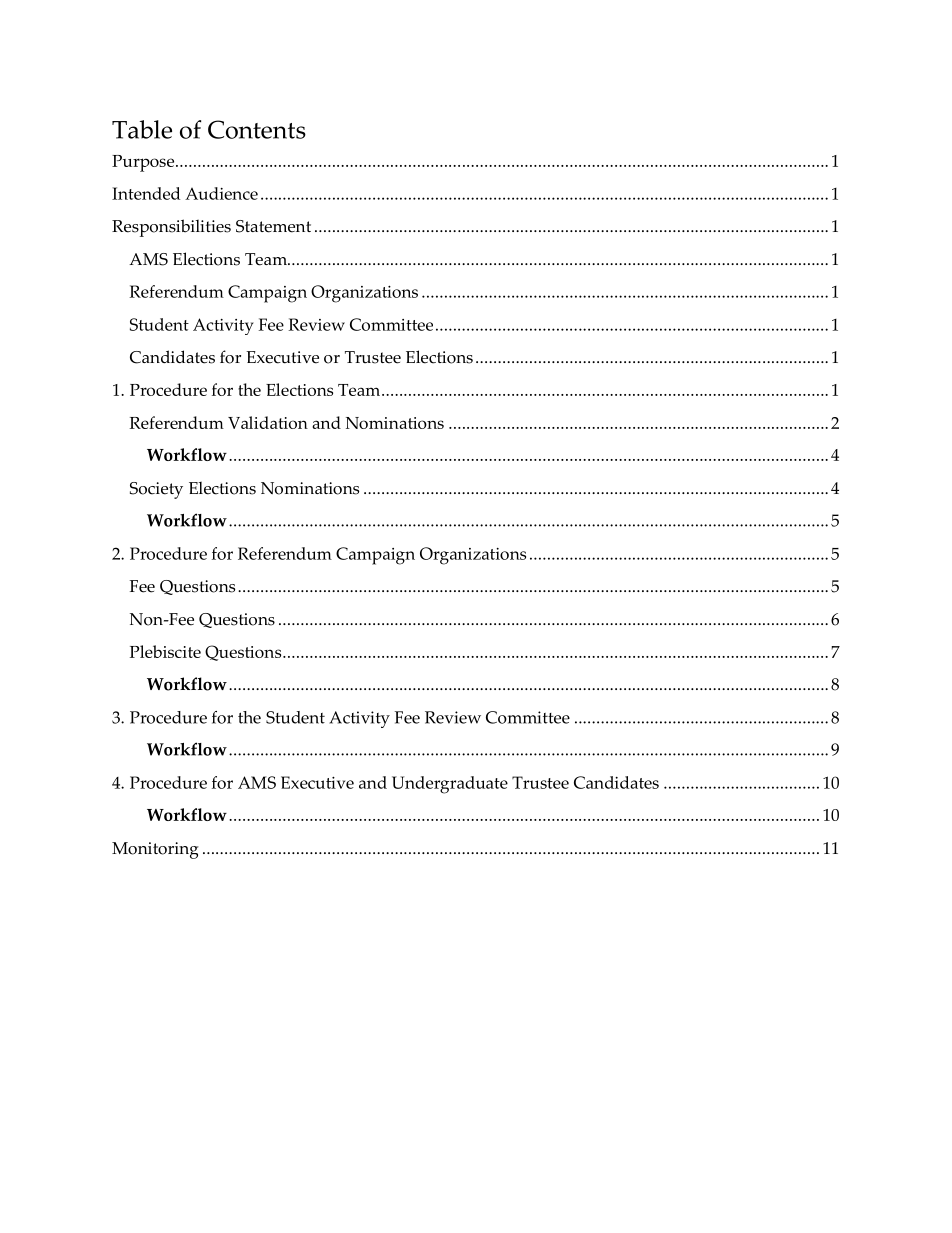 This screenshot has width=952, height=1233. Describe the element at coordinates (268, 422) in the screenshot. I see `Validation` at that location.
